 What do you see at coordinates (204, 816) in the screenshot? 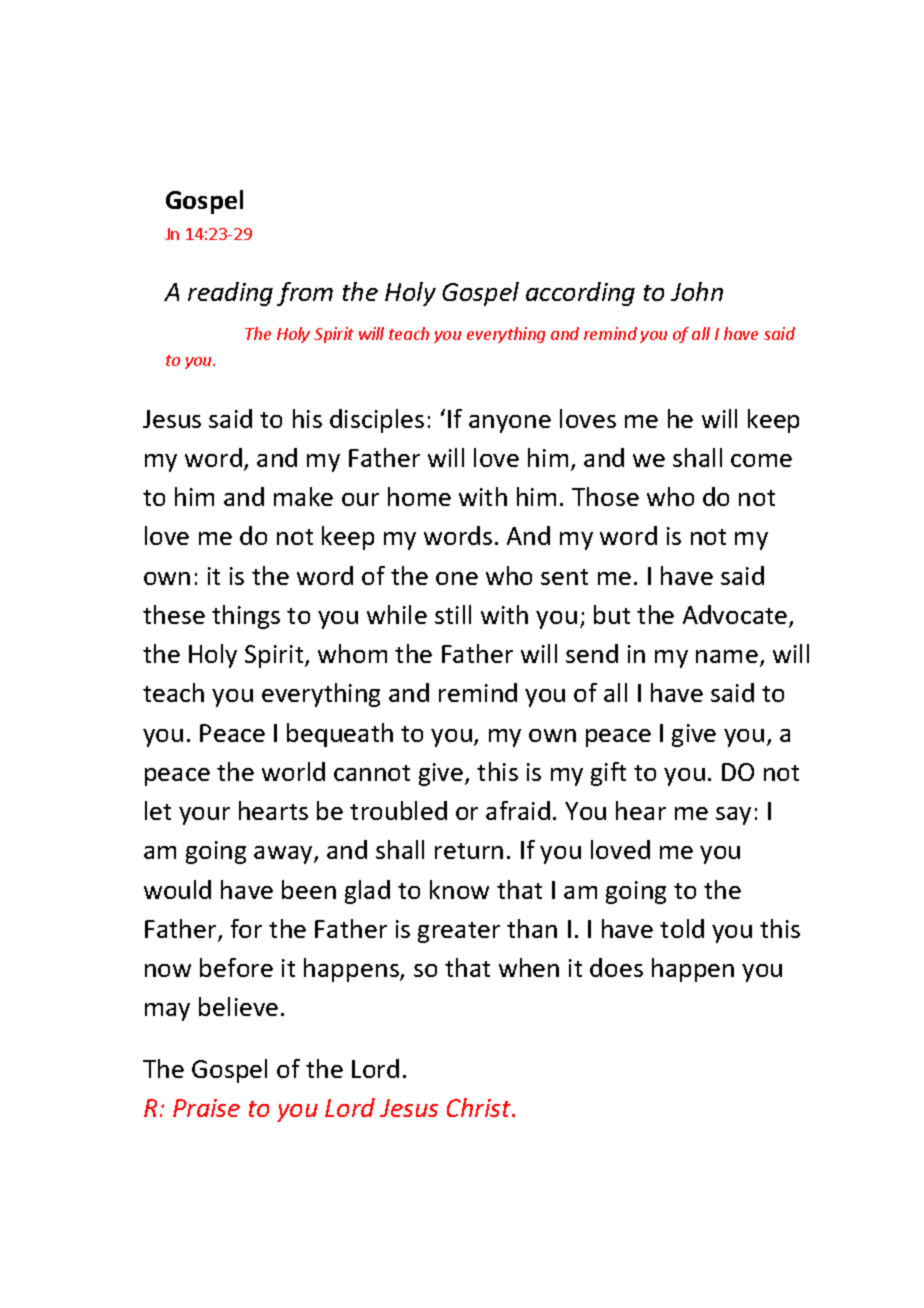
I see `your` at bounding box center [204, 816].
